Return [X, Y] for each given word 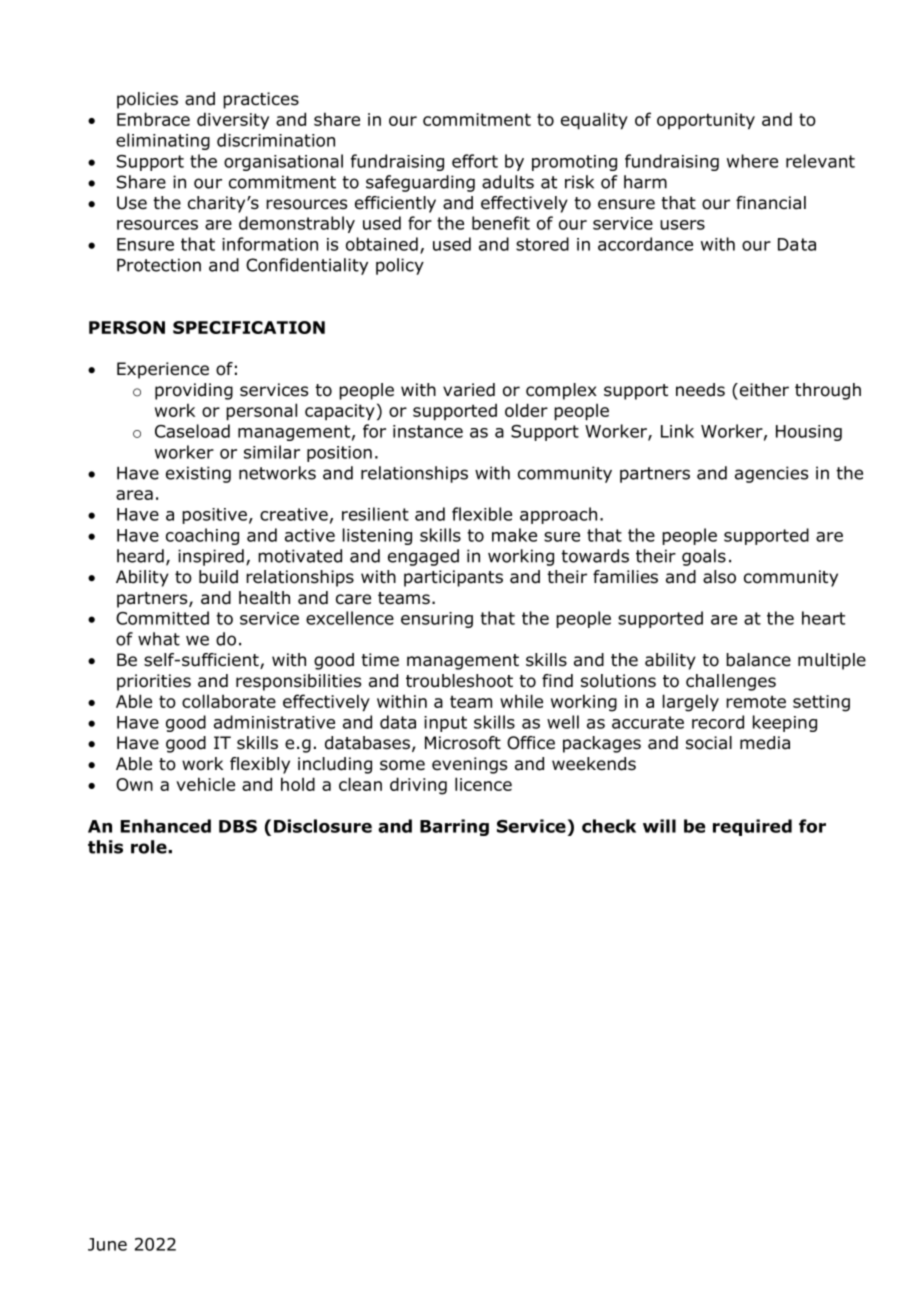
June [107, 1244]
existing [198, 474]
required [752, 827]
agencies [771, 474]
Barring [454, 827]
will [659, 826]
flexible [482, 514]
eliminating [163, 141]
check [609, 826]
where [752, 161]
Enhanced [166, 826]
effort [475, 161]
